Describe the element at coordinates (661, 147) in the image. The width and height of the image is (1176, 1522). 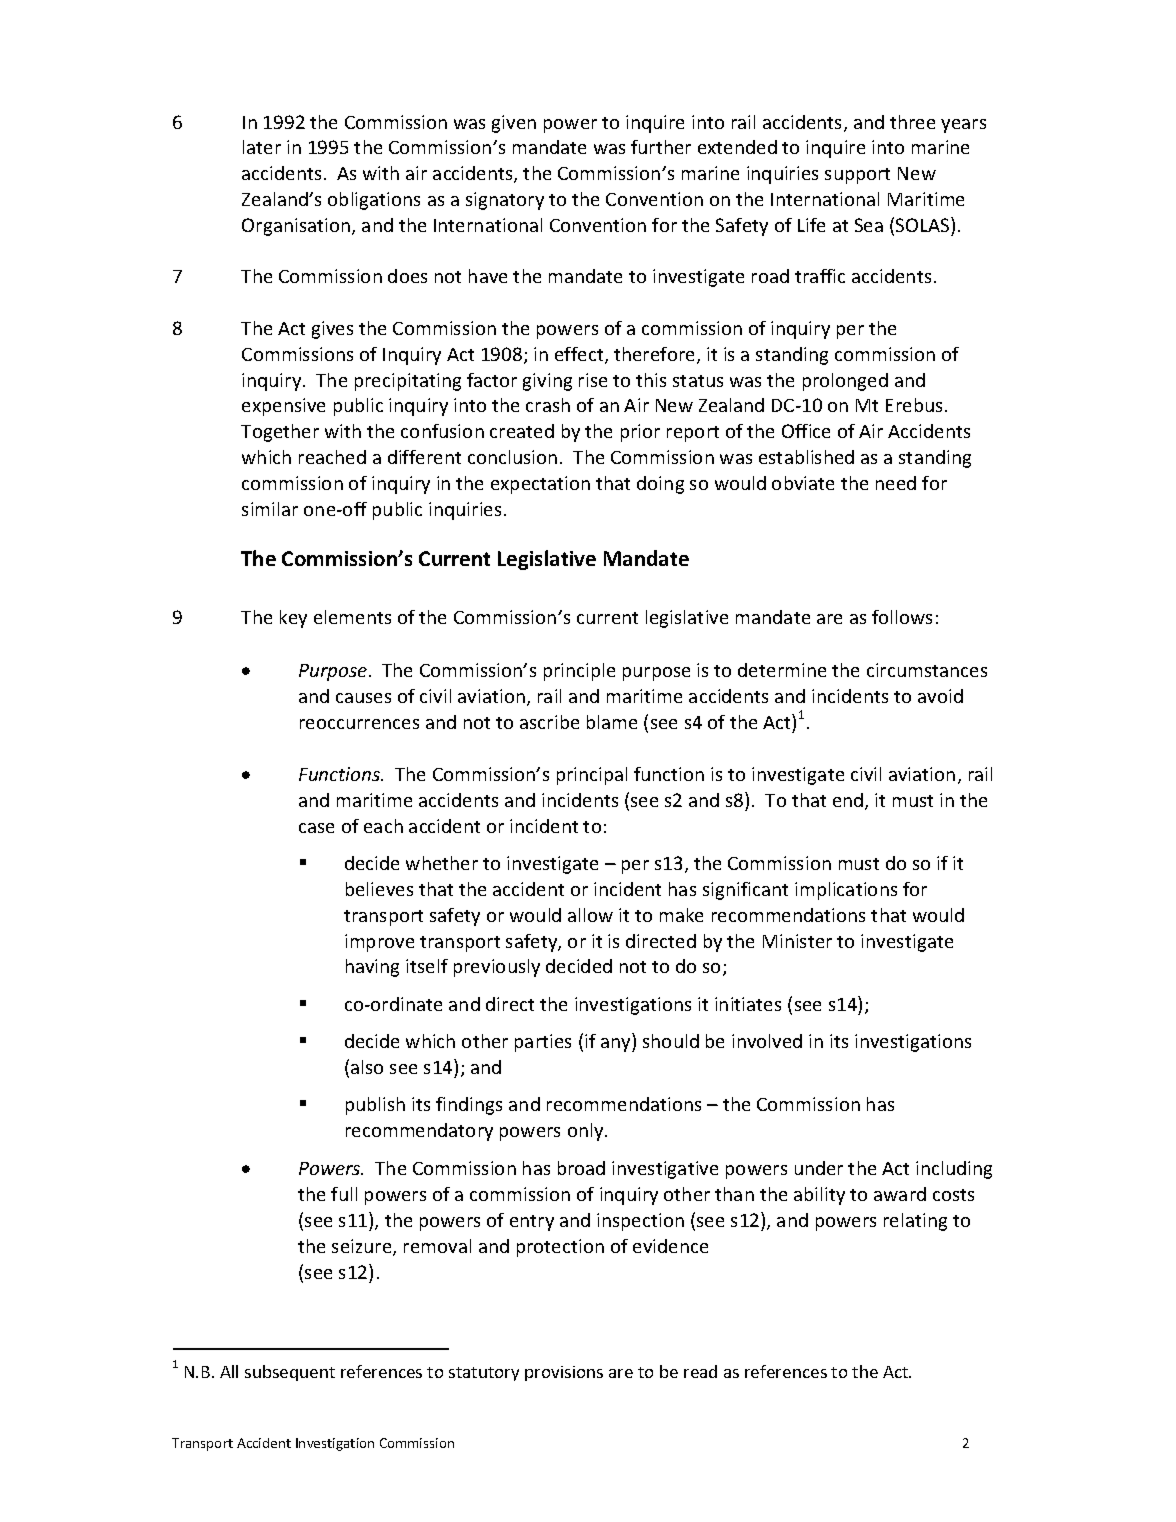
I see `further` at that location.
